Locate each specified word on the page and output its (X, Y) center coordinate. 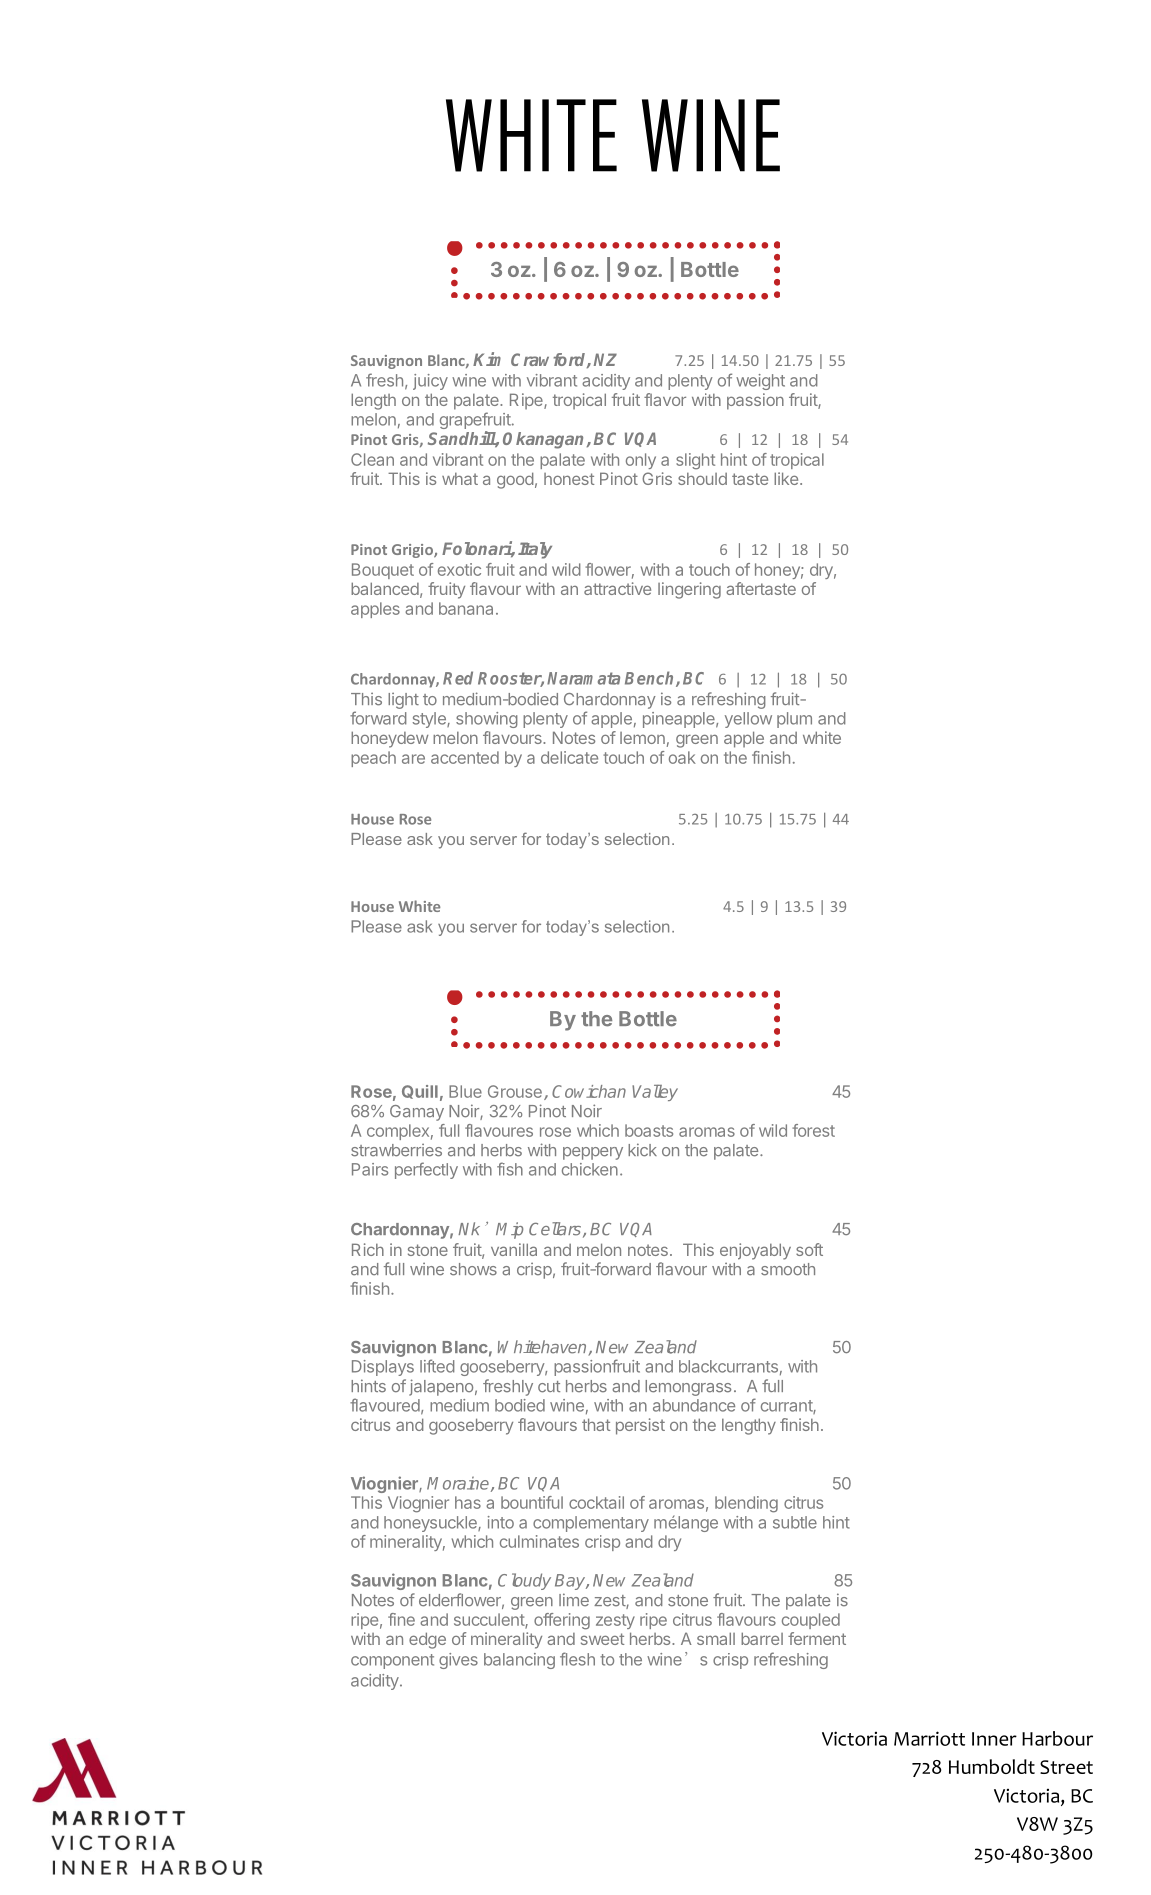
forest (813, 1130)
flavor (665, 399)
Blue (465, 1091)
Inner (994, 1739)
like (786, 478)
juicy (430, 382)
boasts (649, 1130)
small (716, 1638)
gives (458, 1661)
